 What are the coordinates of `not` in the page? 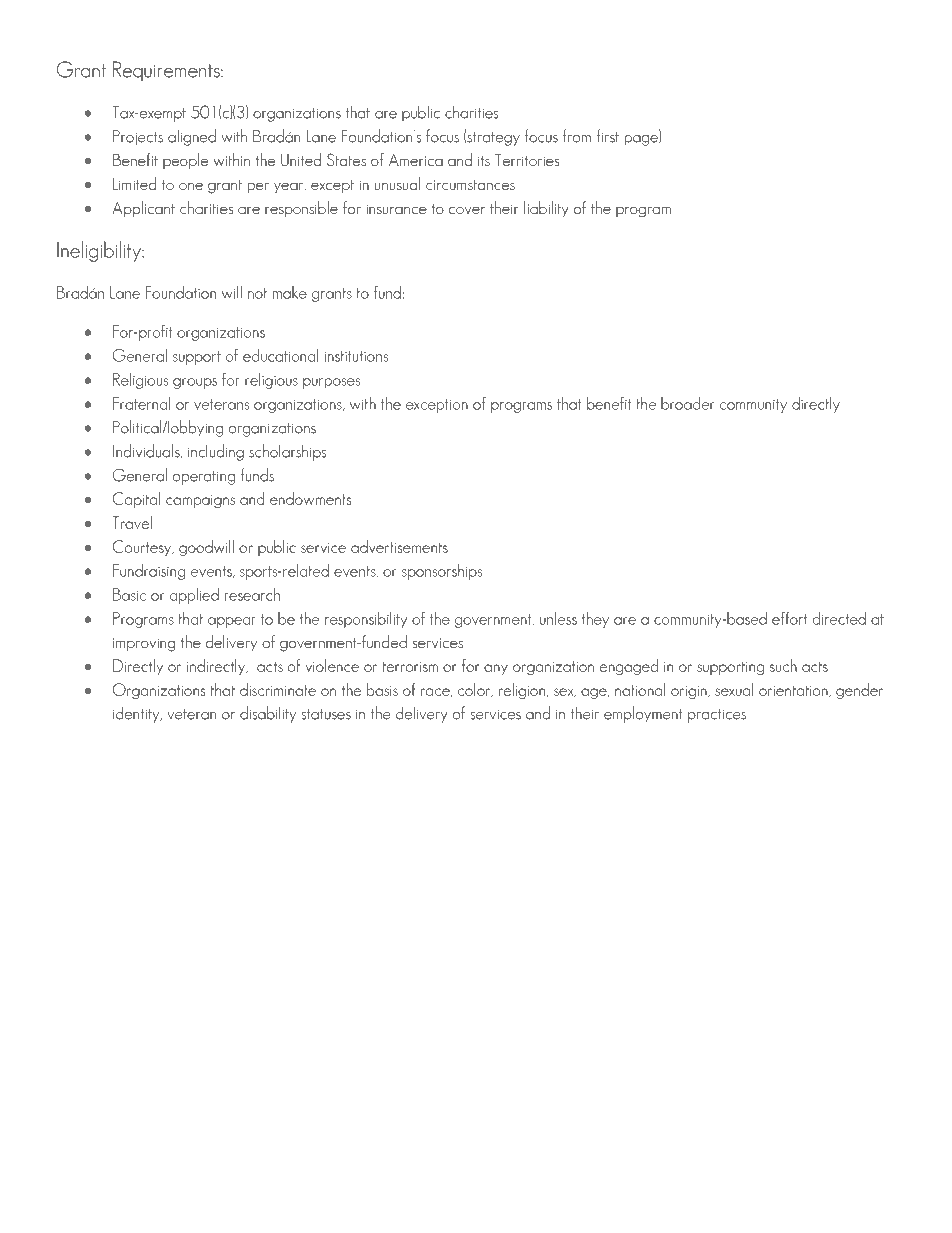 It's located at (257, 293).
